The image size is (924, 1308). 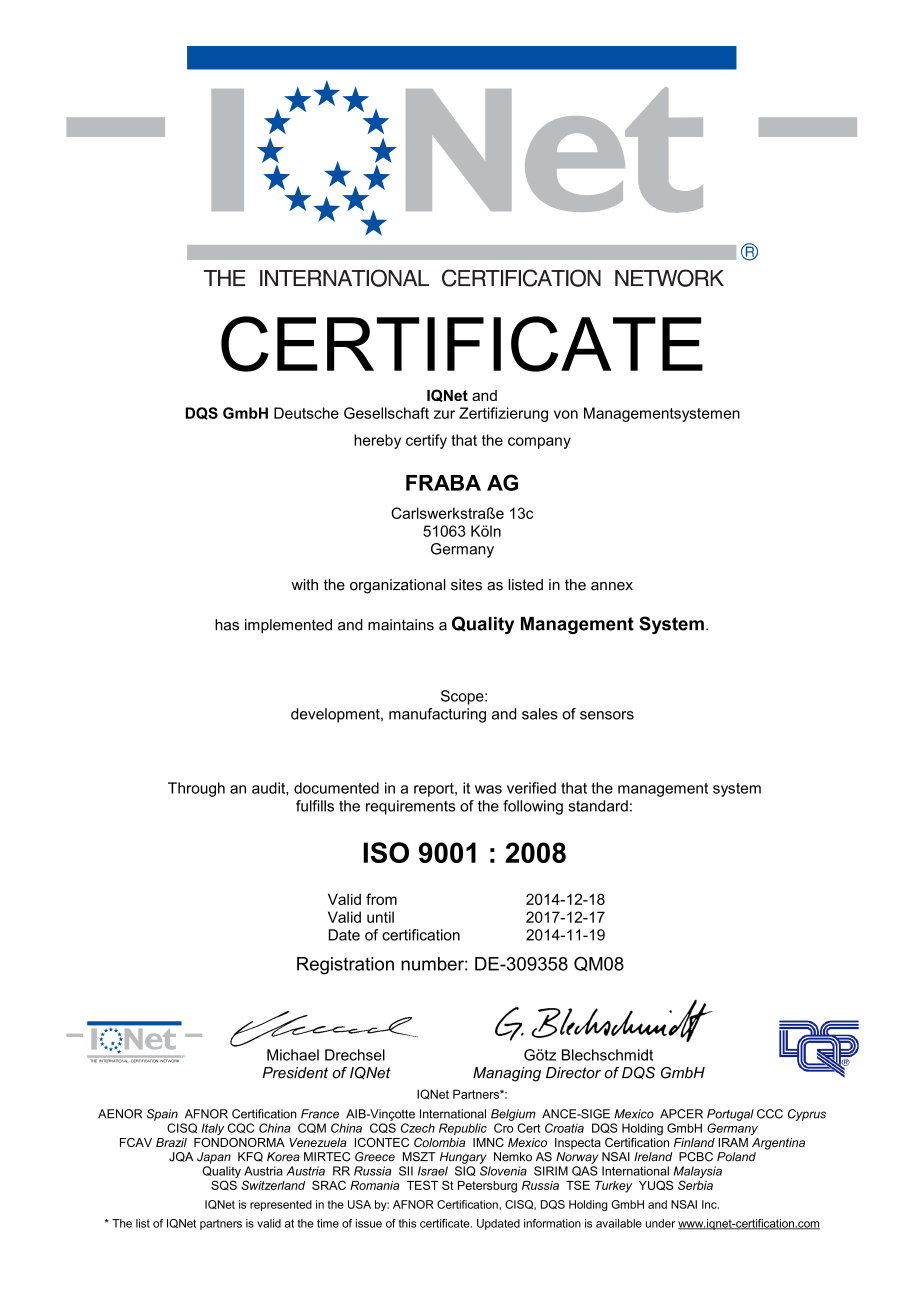 What do you see at coordinates (487, 1187) in the page?
I see `Petersburg` at bounding box center [487, 1187].
